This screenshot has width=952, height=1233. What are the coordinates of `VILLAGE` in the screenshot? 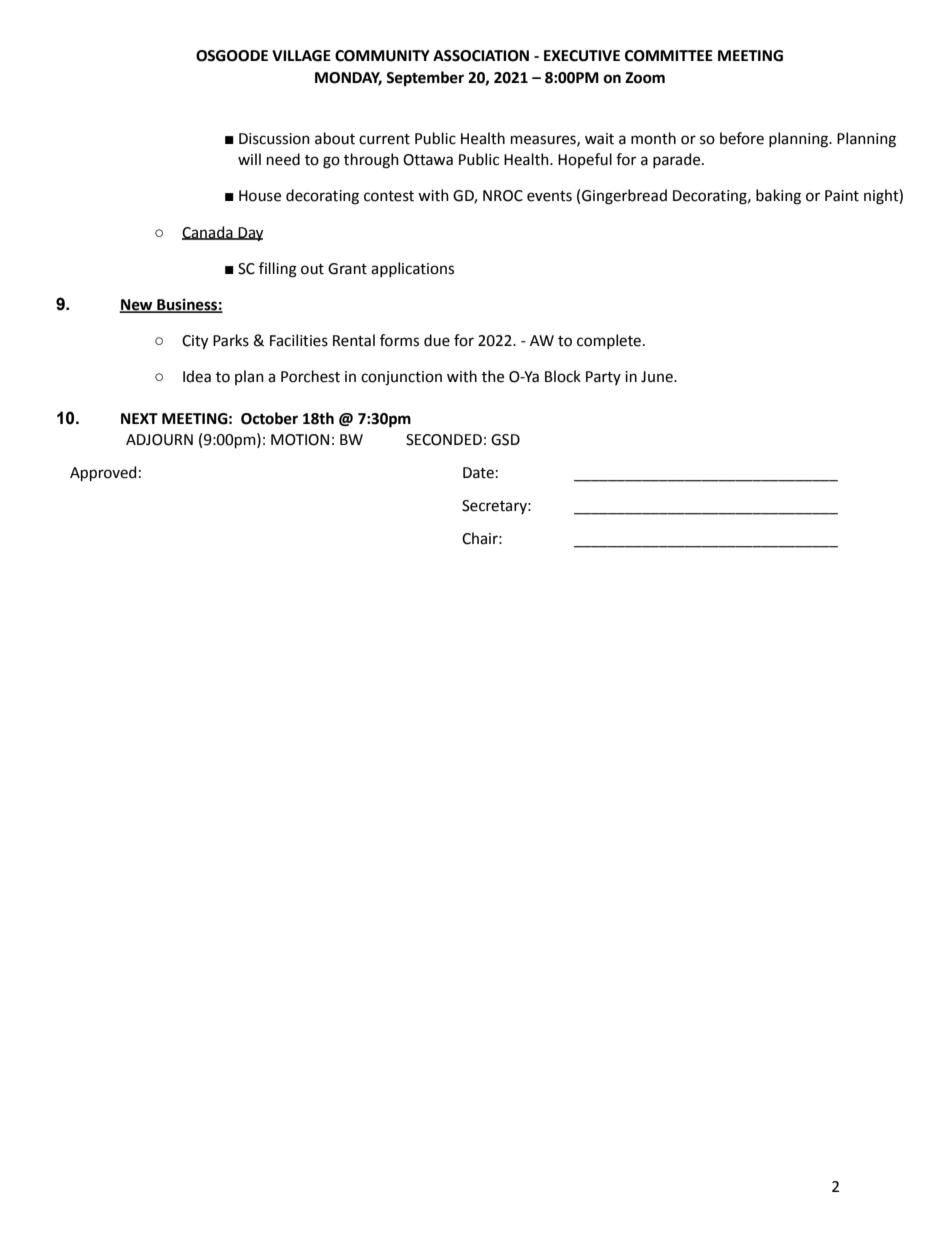 It's located at (301, 56).
